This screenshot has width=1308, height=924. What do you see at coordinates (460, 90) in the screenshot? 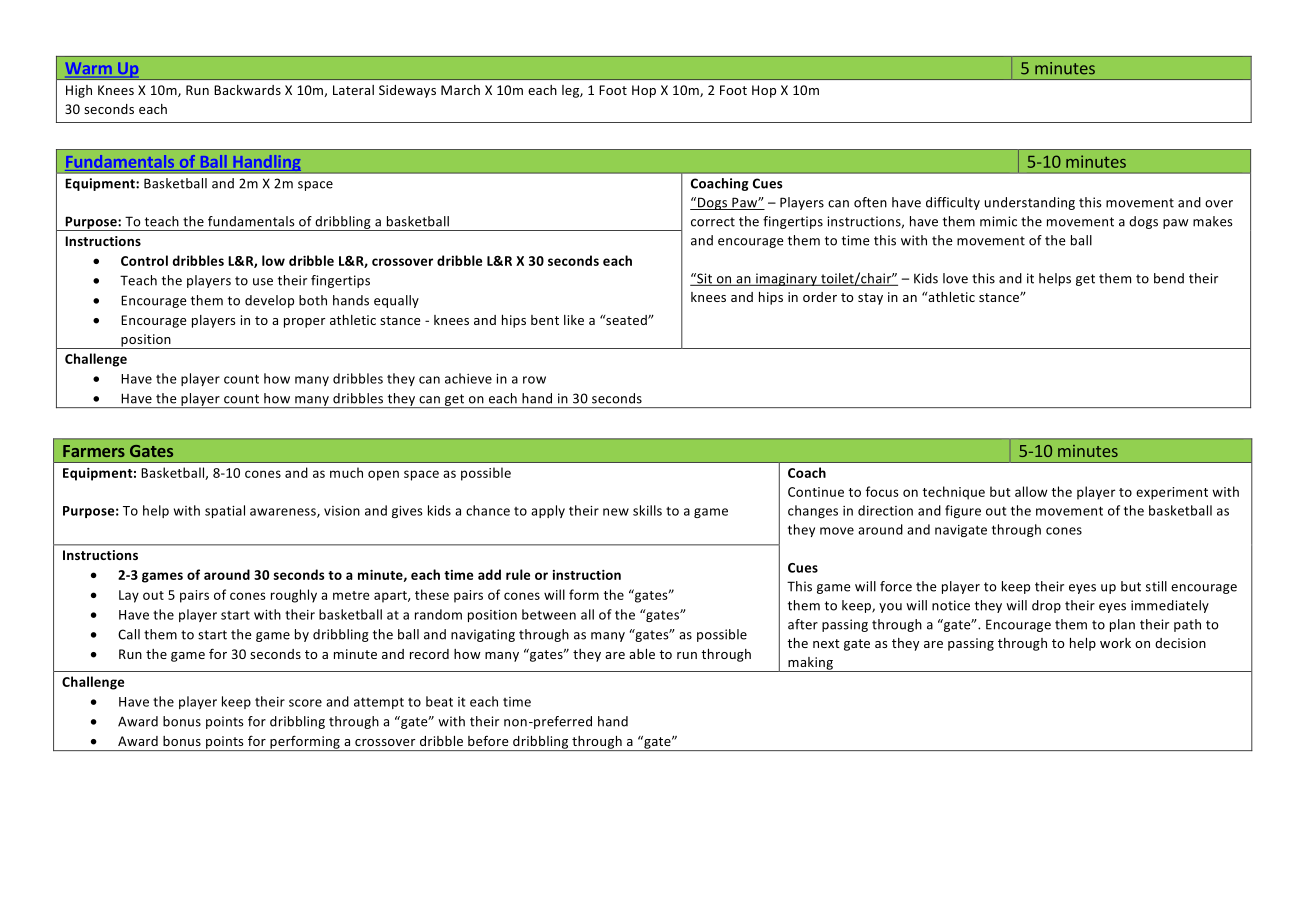
I see `March` at bounding box center [460, 90].
